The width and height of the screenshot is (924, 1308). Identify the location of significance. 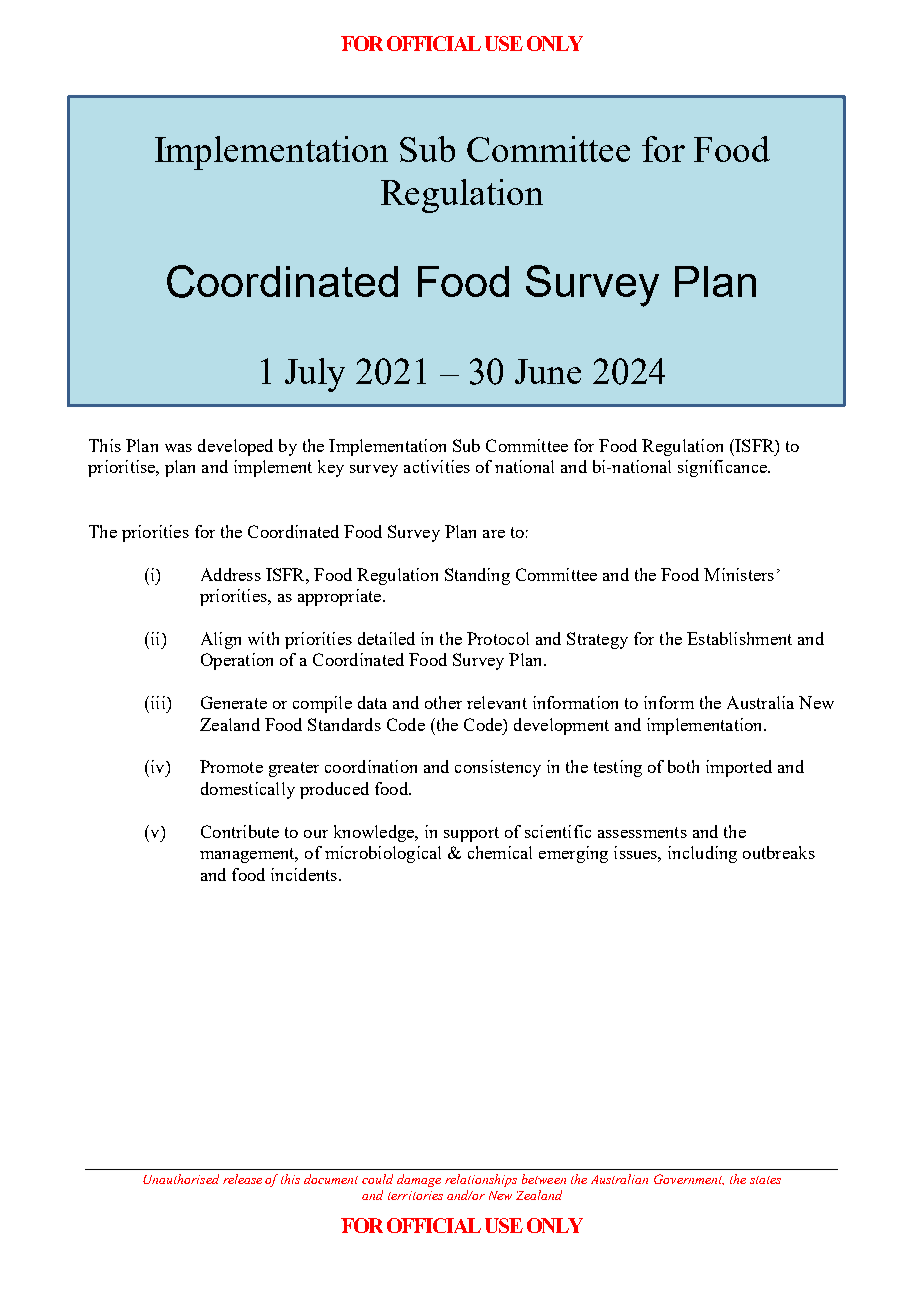
(723, 468).
